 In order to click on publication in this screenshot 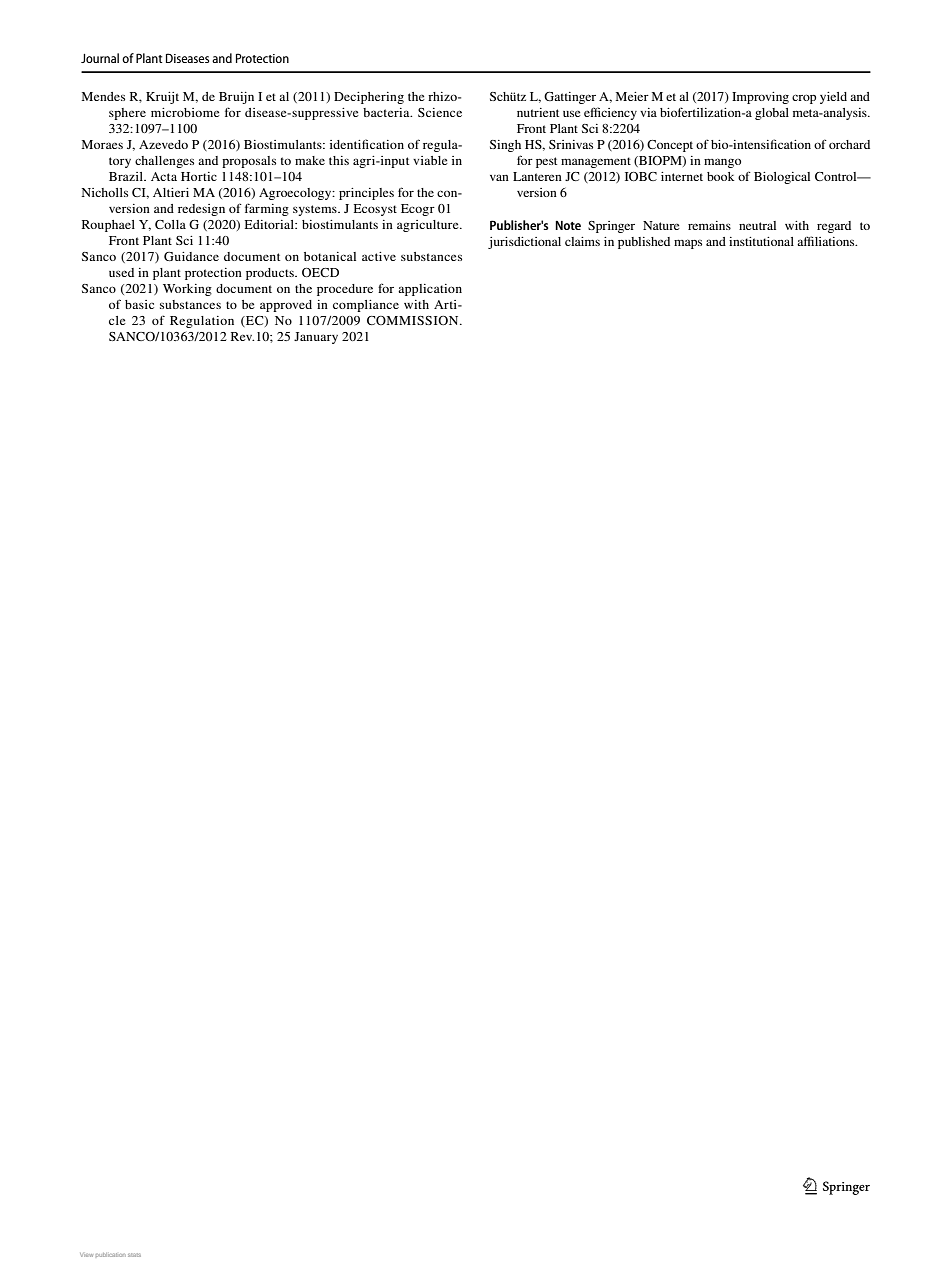, I will do `click(111, 1255)`.
